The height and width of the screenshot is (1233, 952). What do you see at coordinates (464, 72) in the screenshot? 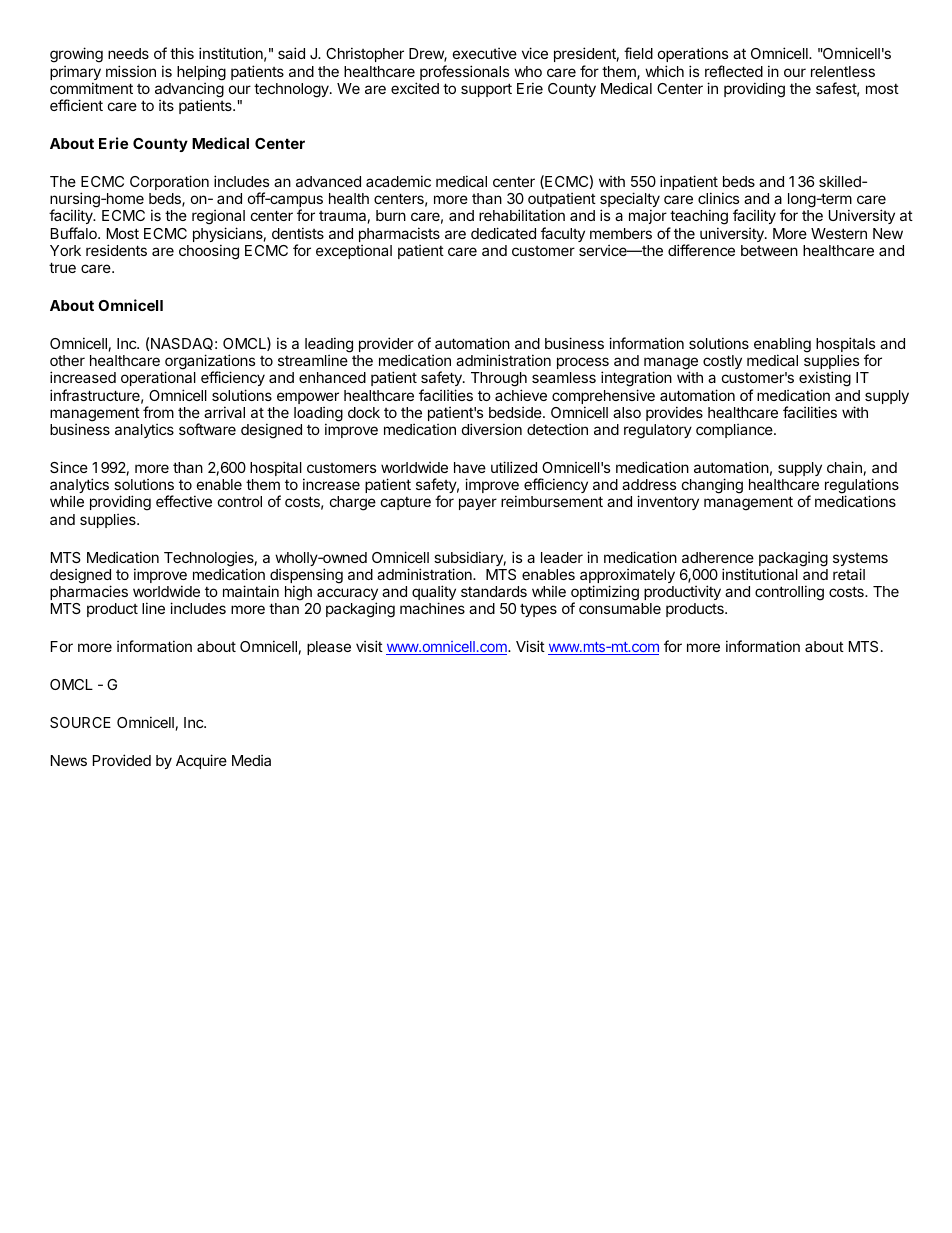
I see `professionals` at bounding box center [464, 72].
